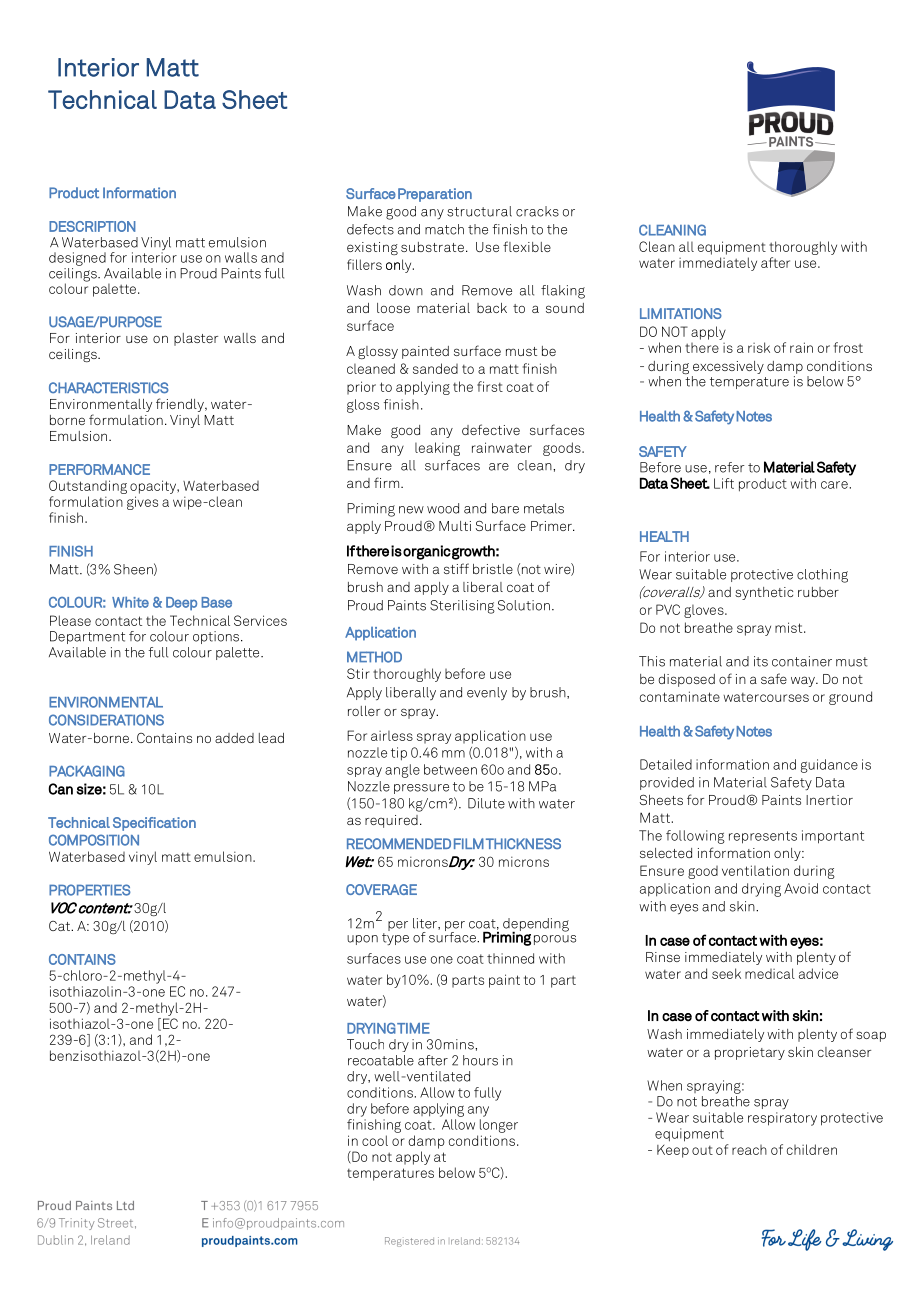 Image resolution: width=924 pixels, height=1308 pixels. Describe the element at coordinates (487, 693) in the screenshot. I see `evenly` at that location.
